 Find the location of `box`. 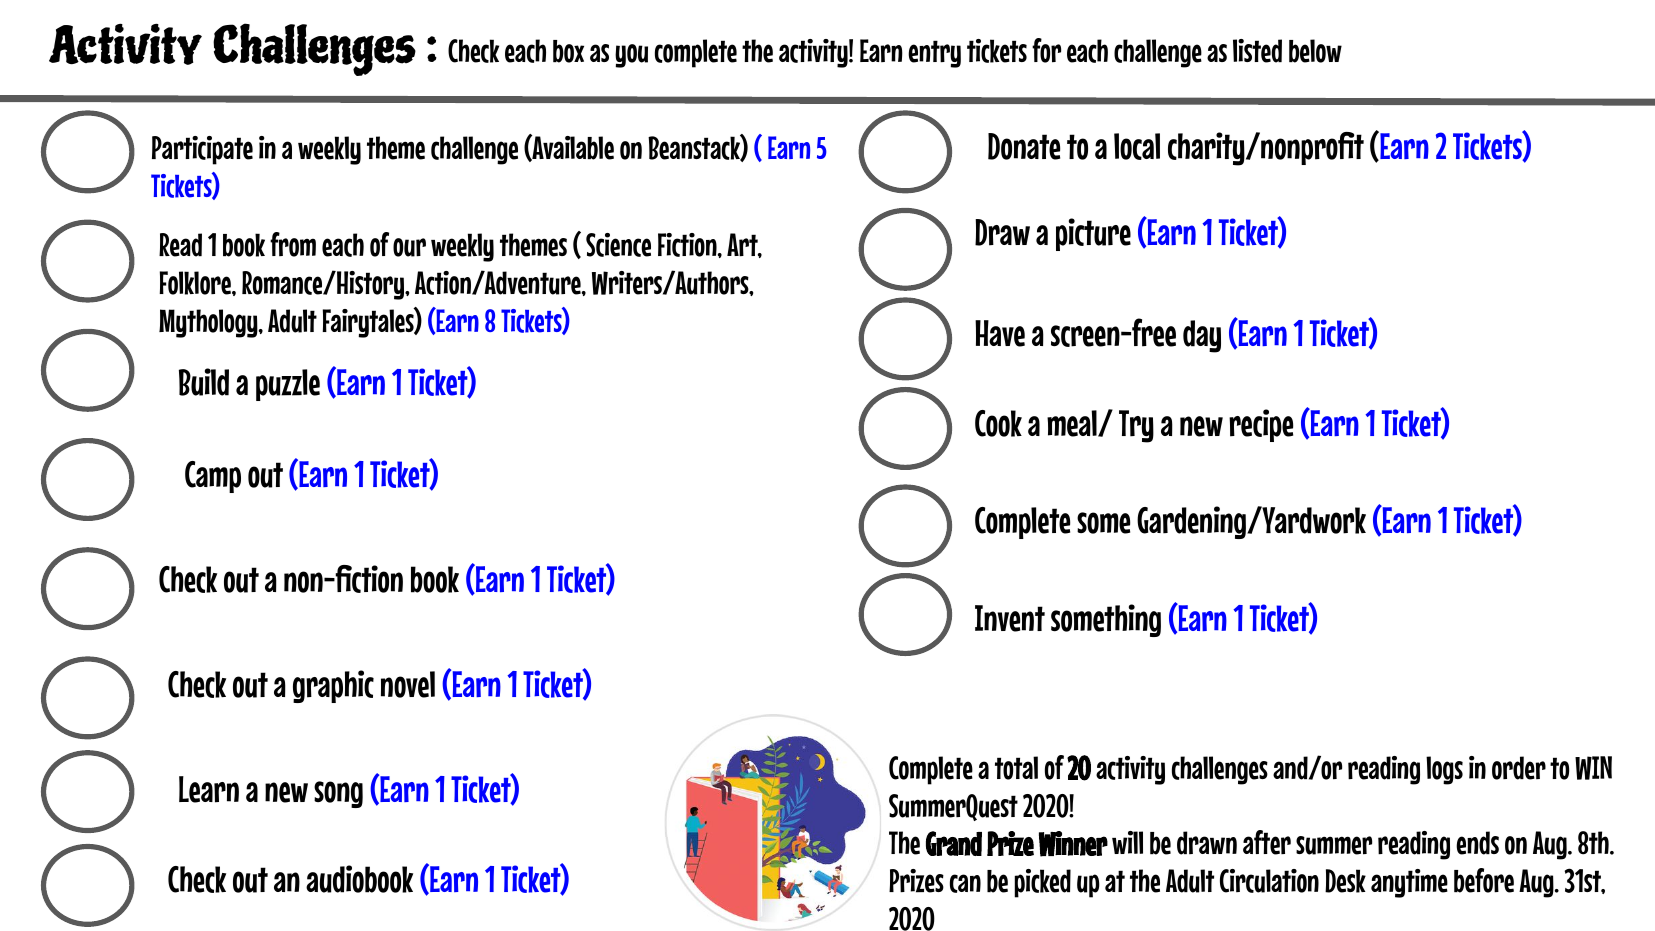

box is located at coordinates (568, 51).
